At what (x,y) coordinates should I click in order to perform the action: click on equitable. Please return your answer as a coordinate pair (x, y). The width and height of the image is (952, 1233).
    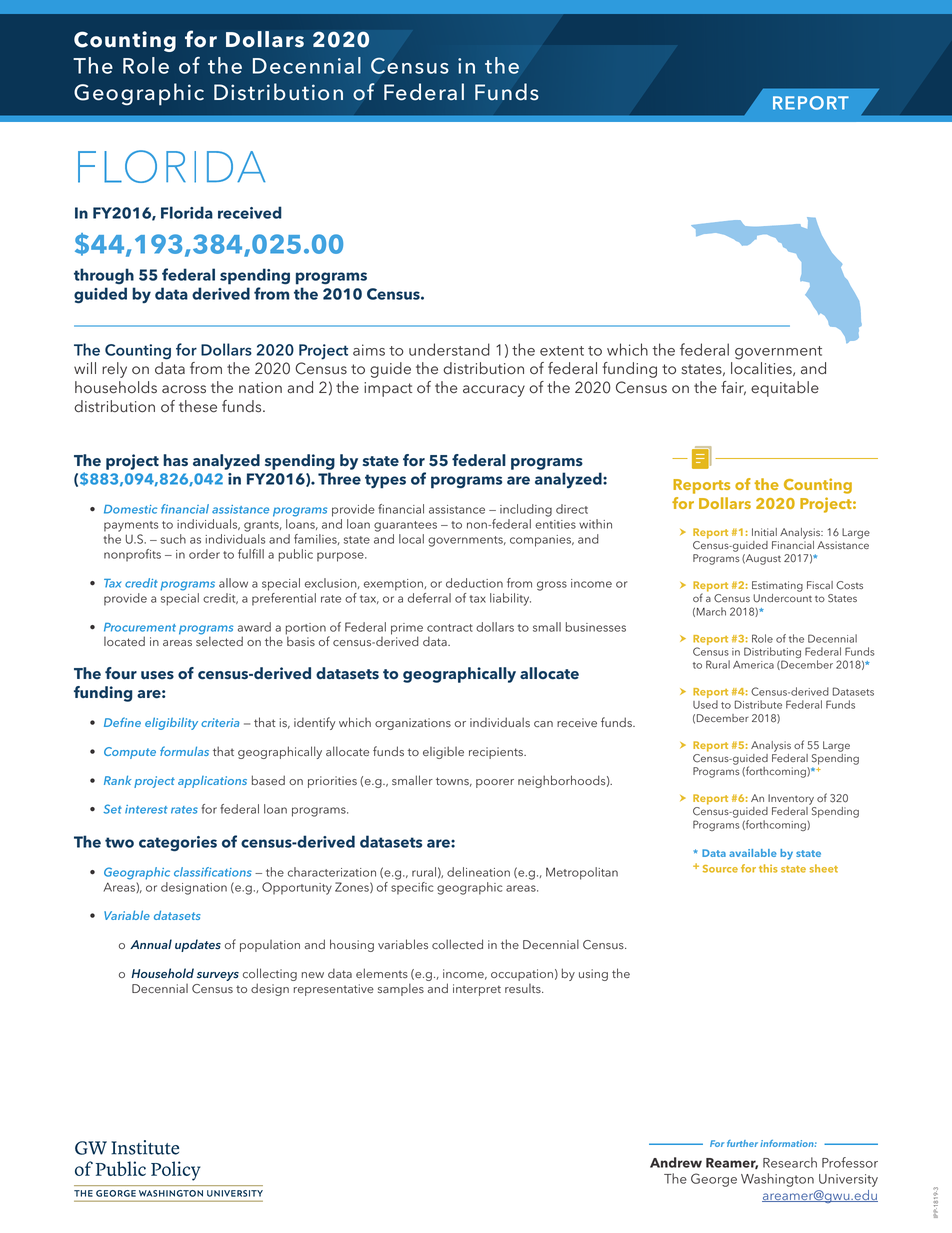
    Looking at the image, I should click on (785, 389).
